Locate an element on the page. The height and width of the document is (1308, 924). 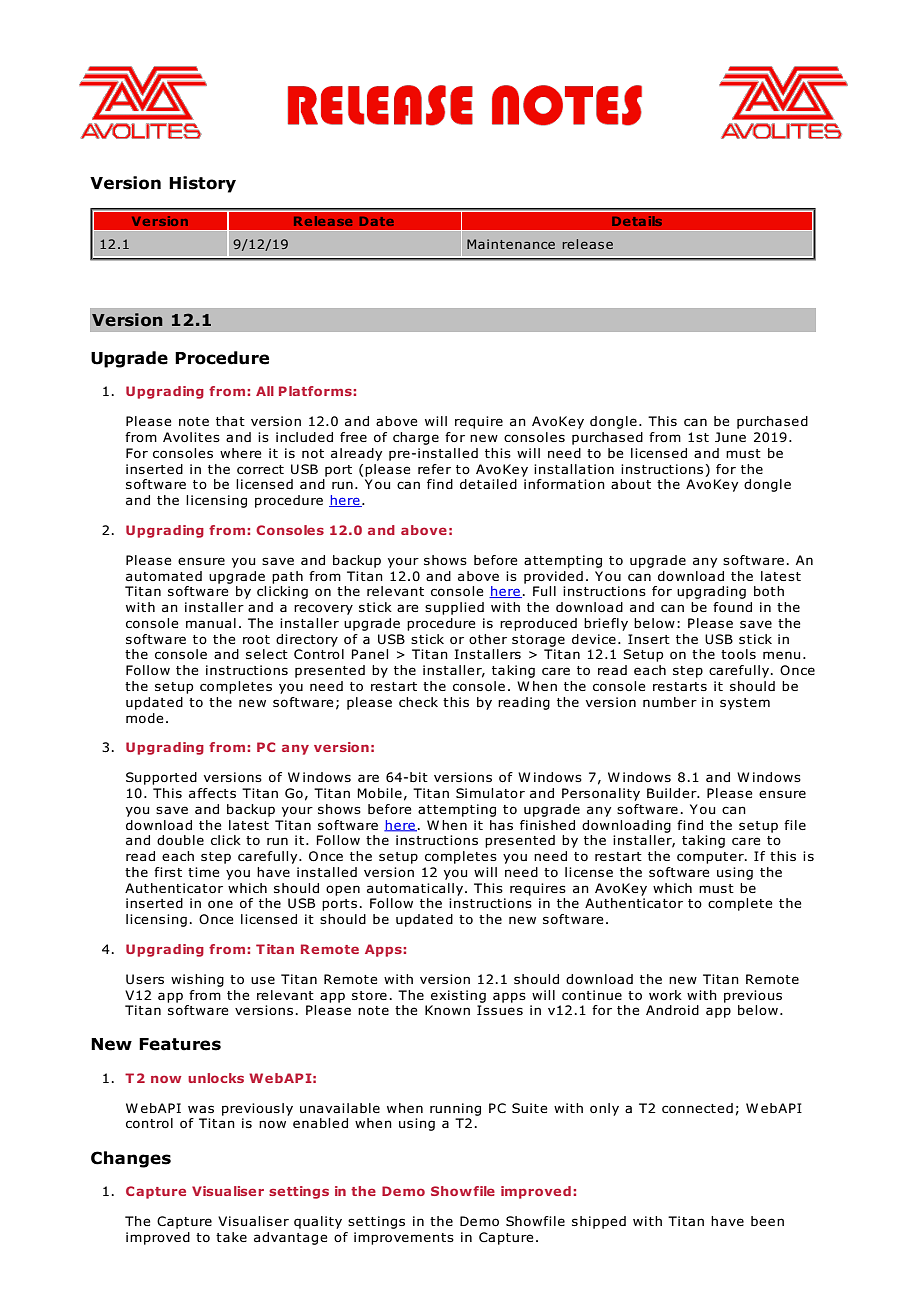
check is located at coordinates (418, 702).
